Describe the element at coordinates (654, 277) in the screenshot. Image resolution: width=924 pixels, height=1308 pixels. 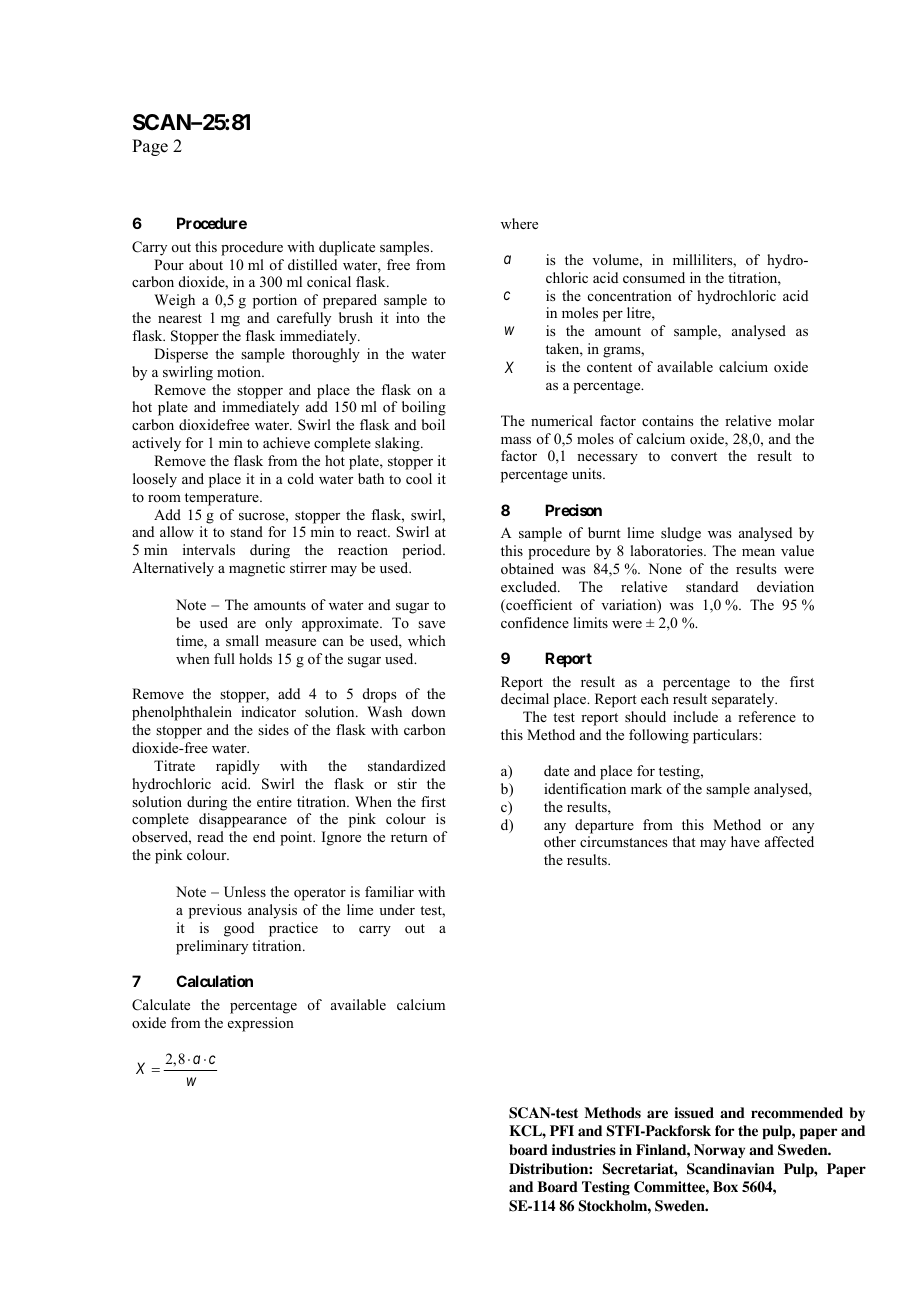
I see `consumed` at that location.
